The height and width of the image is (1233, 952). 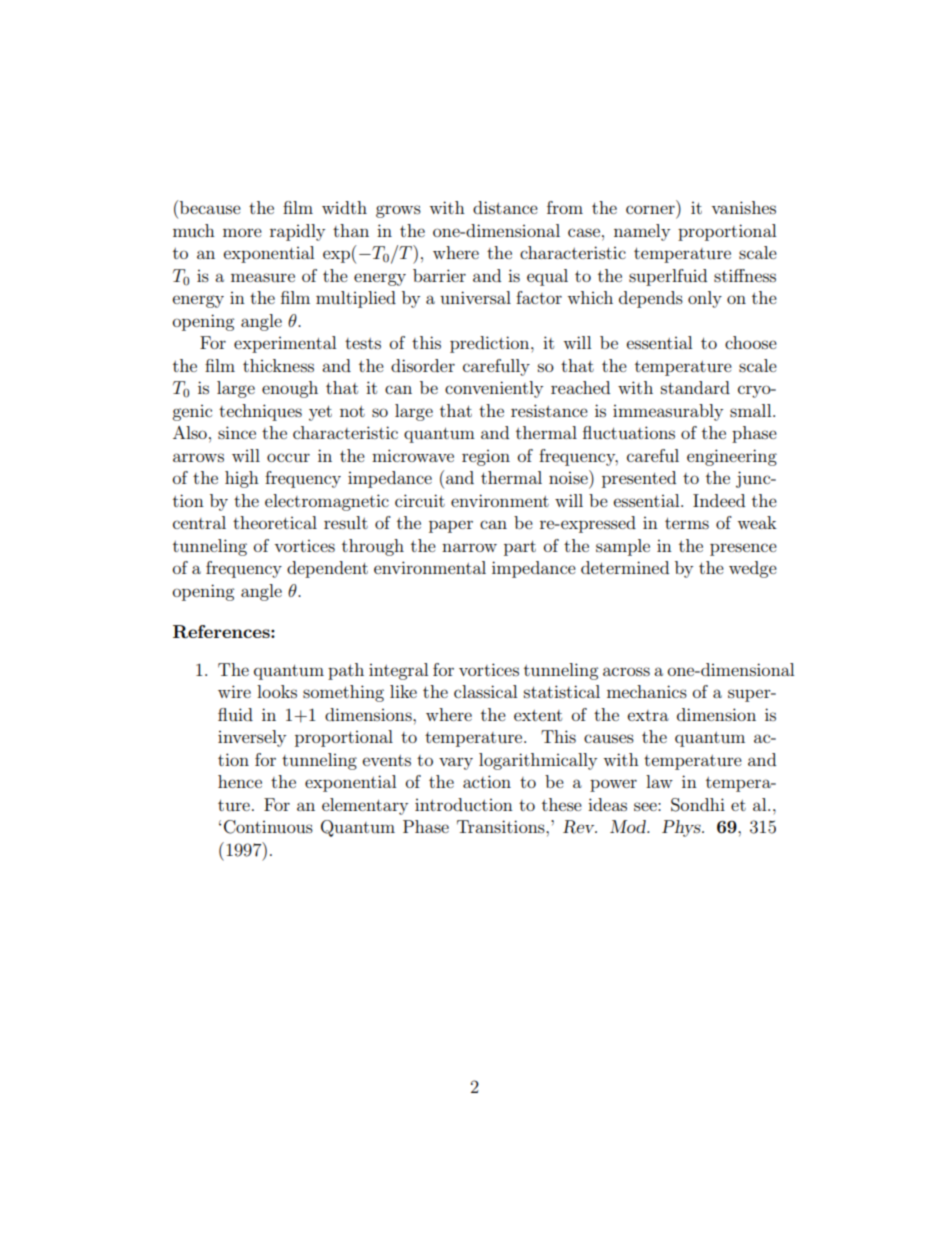 What do you see at coordinates (642, 232) in the image?
I see `namely` at bounding box center [642, 232].
